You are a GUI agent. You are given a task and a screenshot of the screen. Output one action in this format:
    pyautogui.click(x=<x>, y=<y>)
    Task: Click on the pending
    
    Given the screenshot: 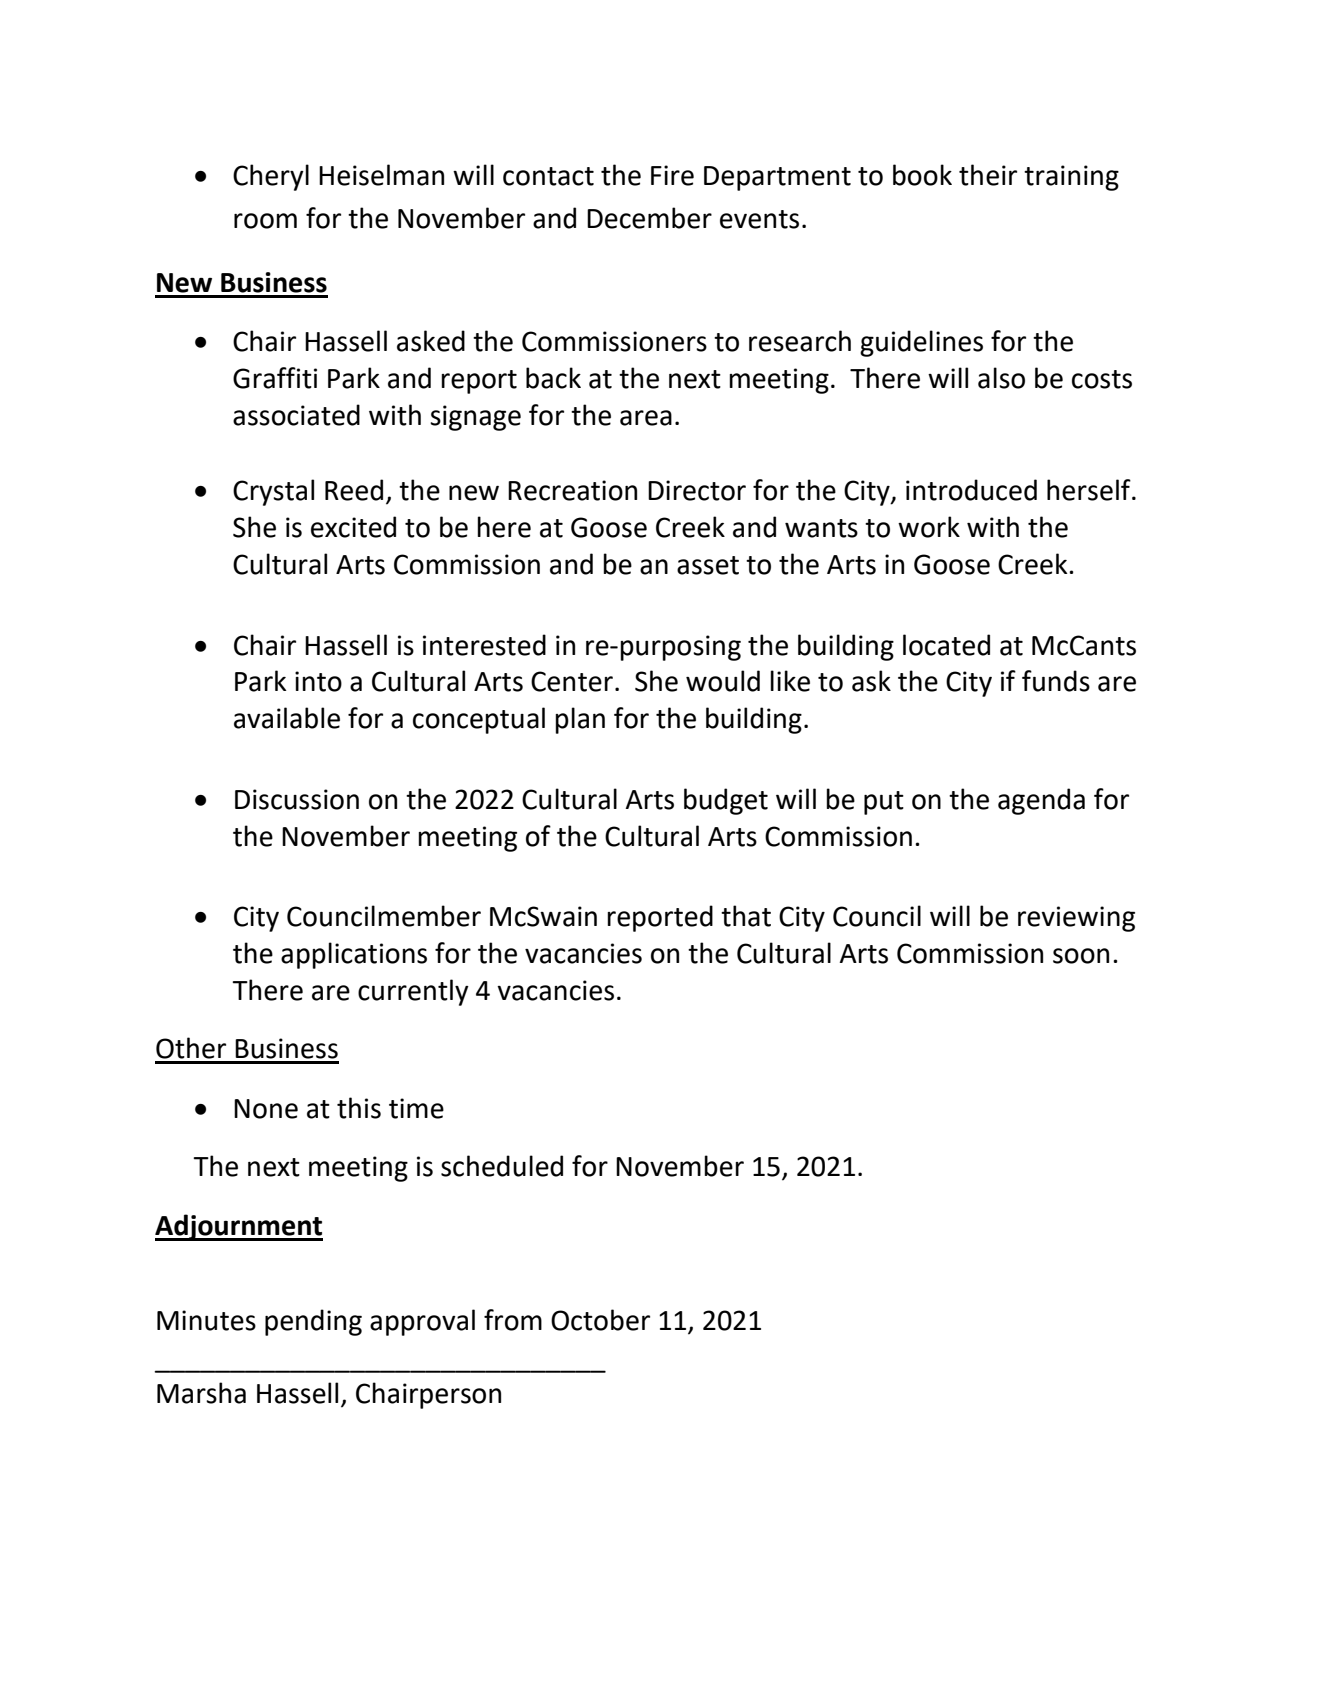 What is the action you would take?
    pyautogui.click(x=313, y=1322)
